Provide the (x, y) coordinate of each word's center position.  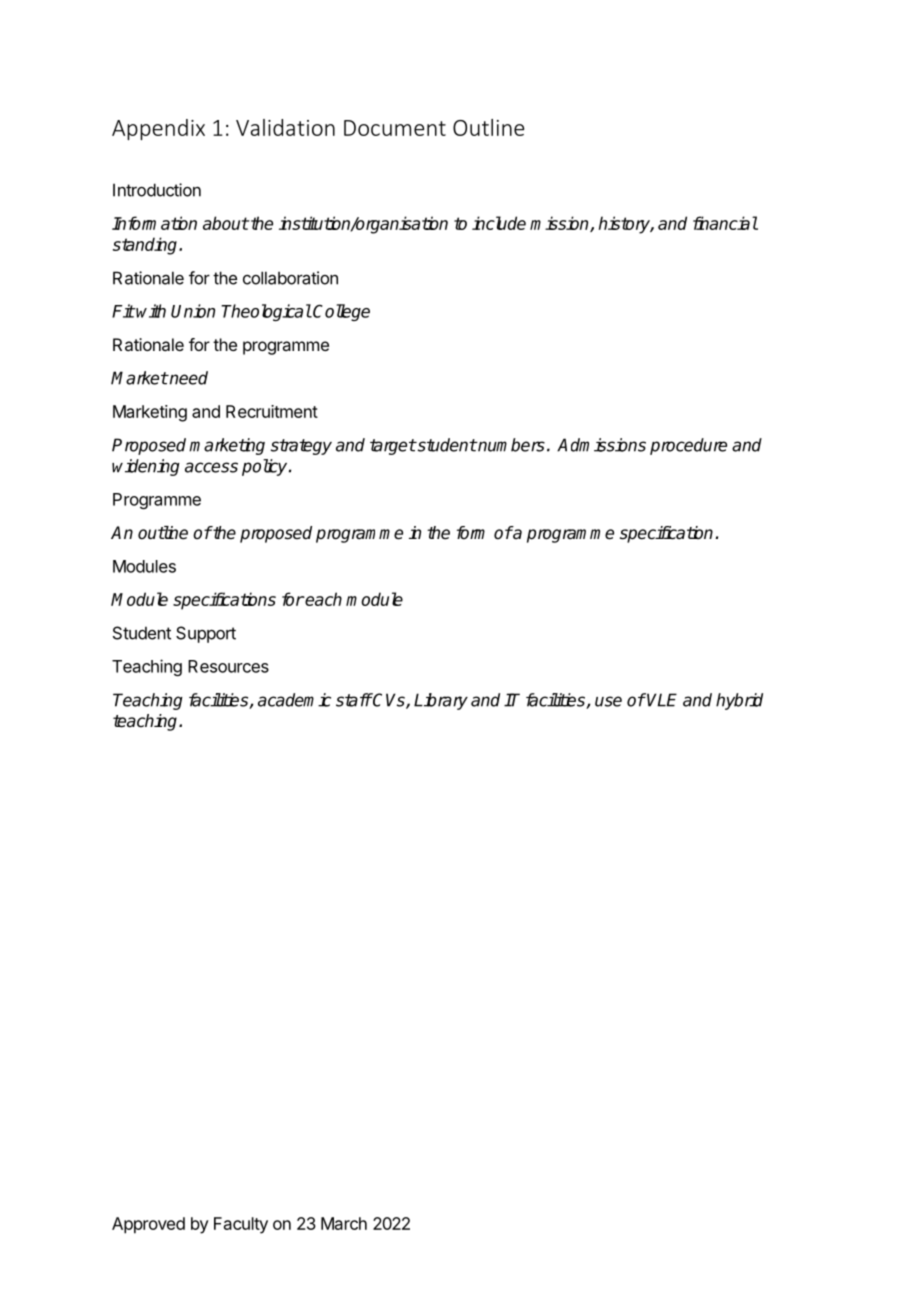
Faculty (241, 1225)
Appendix (158, 129)
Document (395, 128)
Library (441, 701)
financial (725, 223)
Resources (228, 666)
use (608, 701)
